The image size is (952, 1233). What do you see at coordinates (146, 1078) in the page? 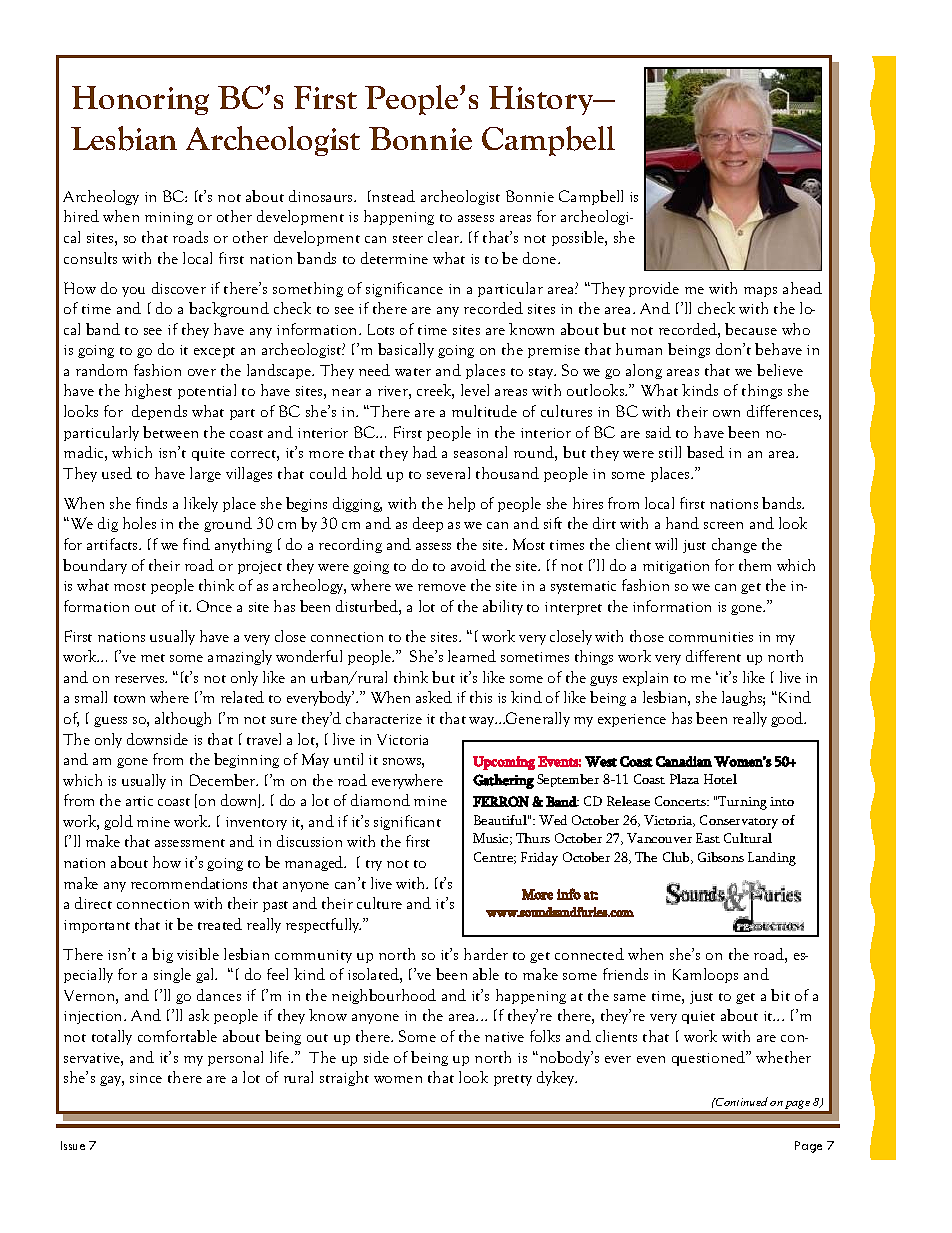
I see `since` at bounding box center [146, 1078].
